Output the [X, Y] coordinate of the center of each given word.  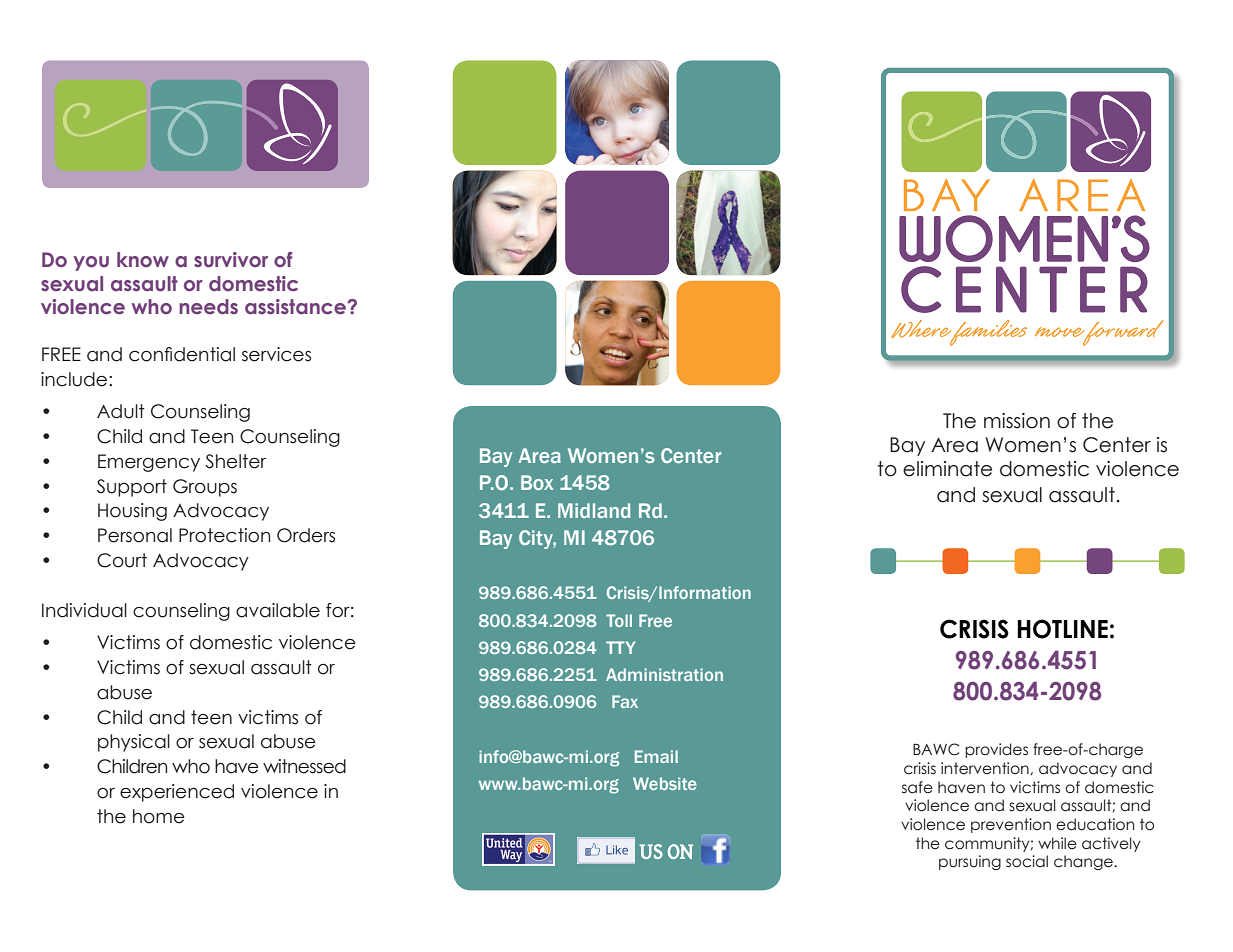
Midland [594, 510]
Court [122, 560]
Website [665, 783]
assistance [296, 307]
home [159, 816]
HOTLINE [1062, 629]
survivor [231, 260]
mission [1017, 421]
